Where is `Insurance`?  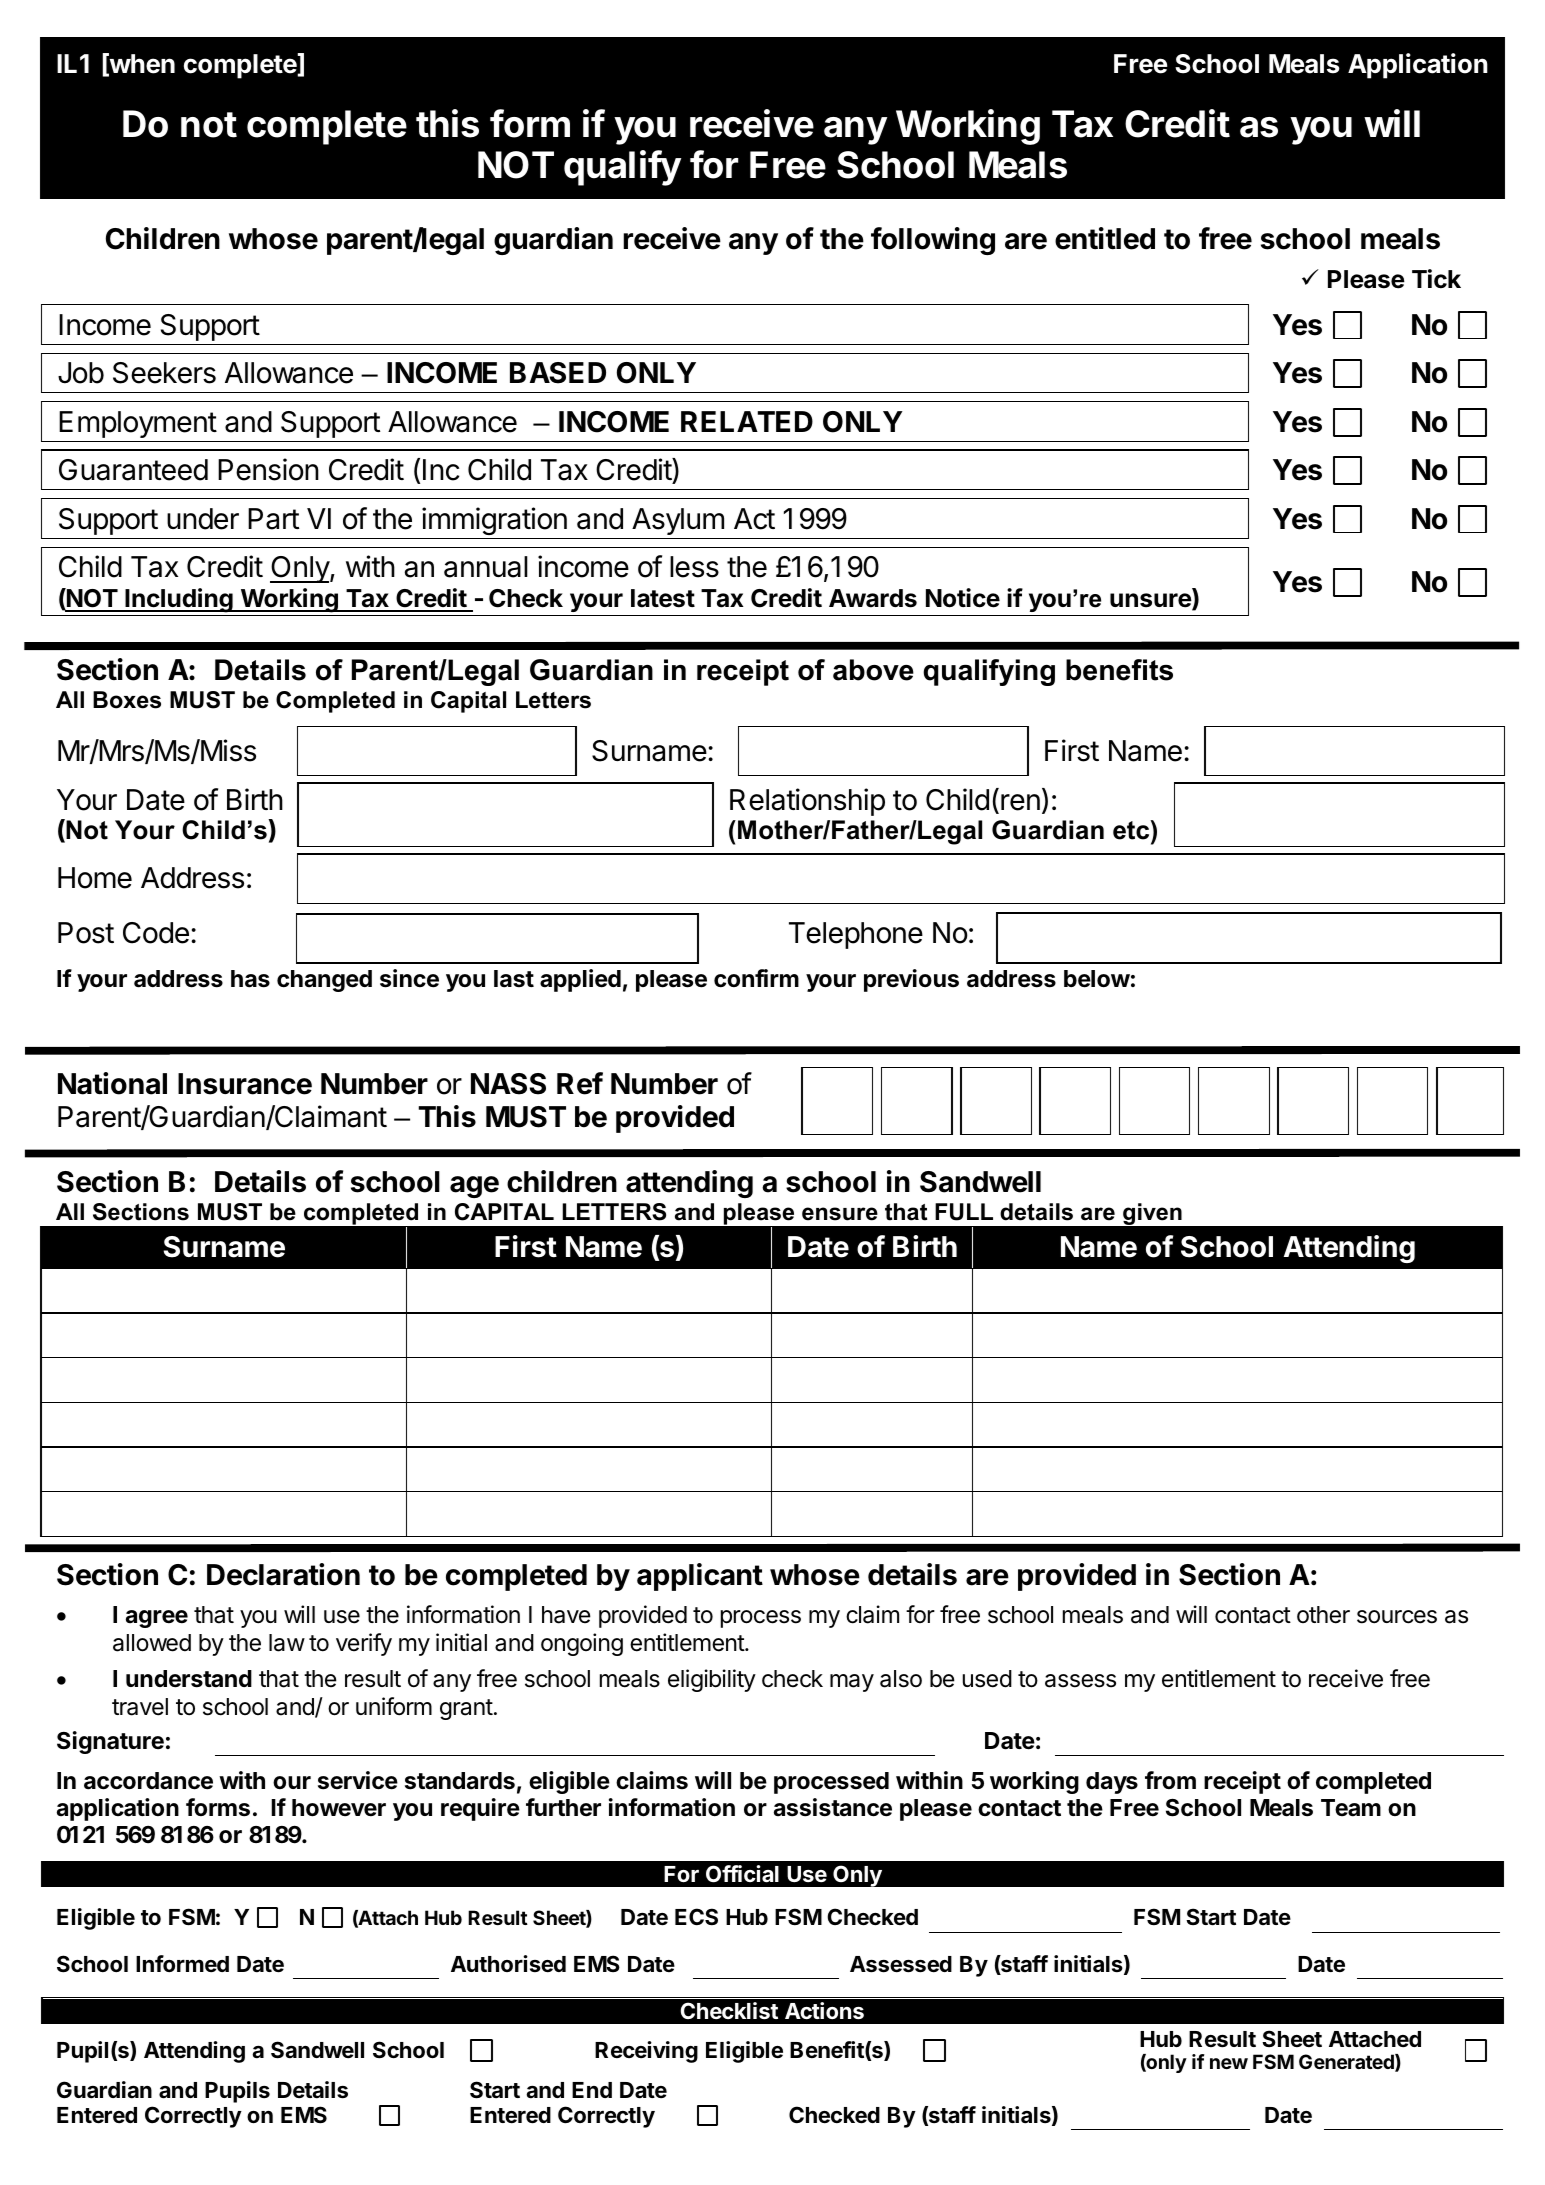
Insurance is located at coordinates (245, 1084).
